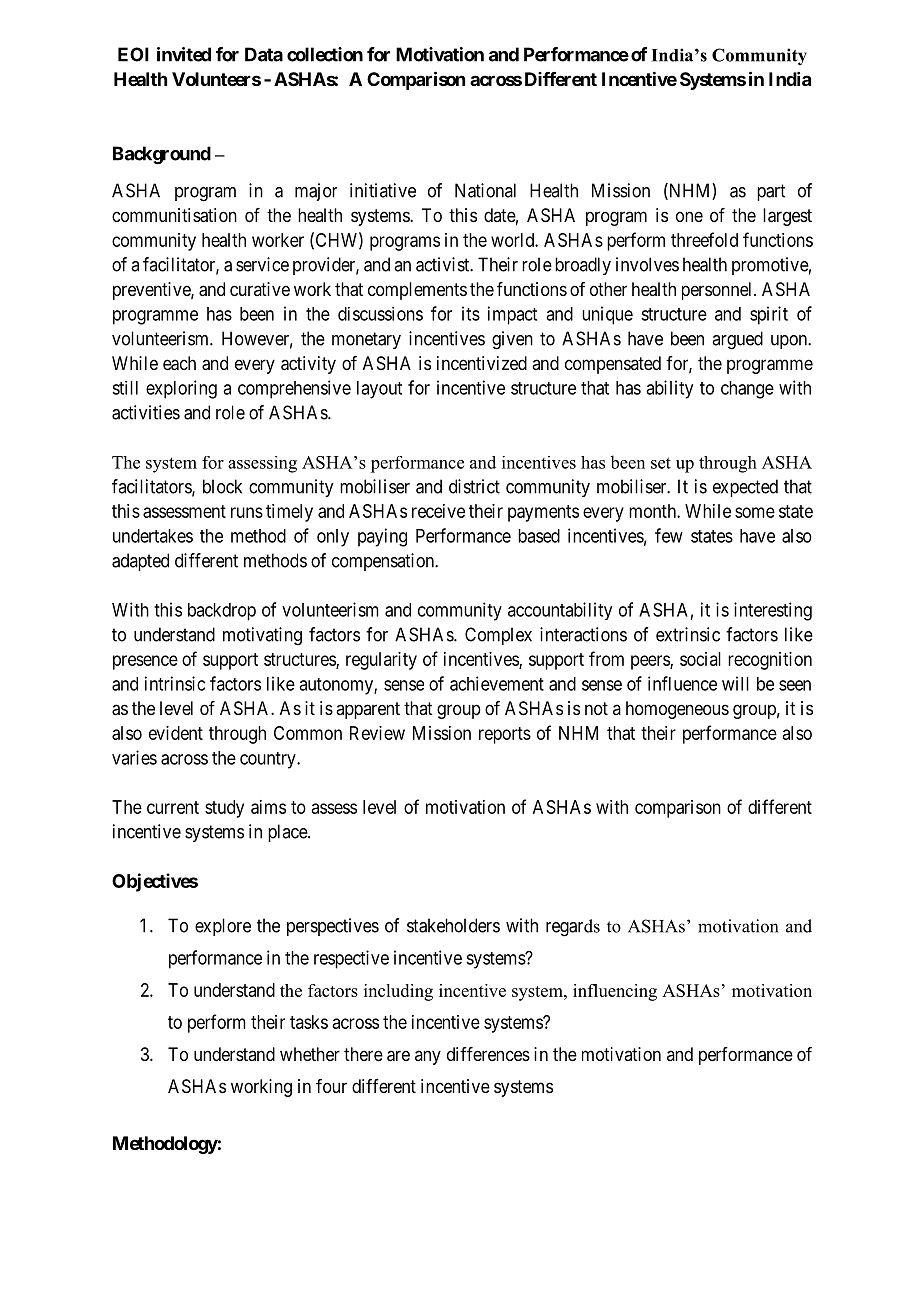 This screenshot has width=924, height=1308. Describe the element at coordinates (485, 190) in the screenshot. I see `National` at that location.
